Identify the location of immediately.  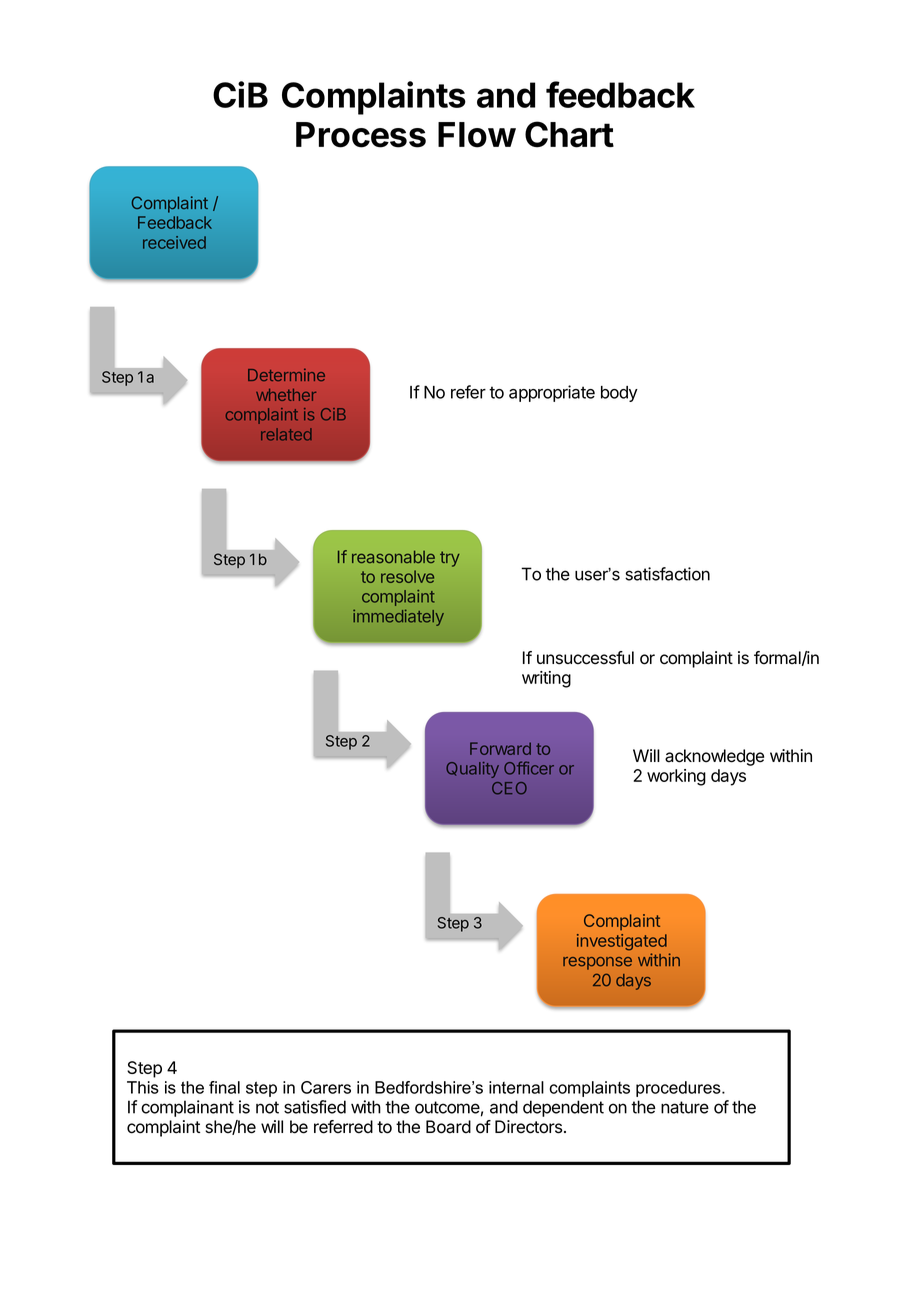
(398, 618).
